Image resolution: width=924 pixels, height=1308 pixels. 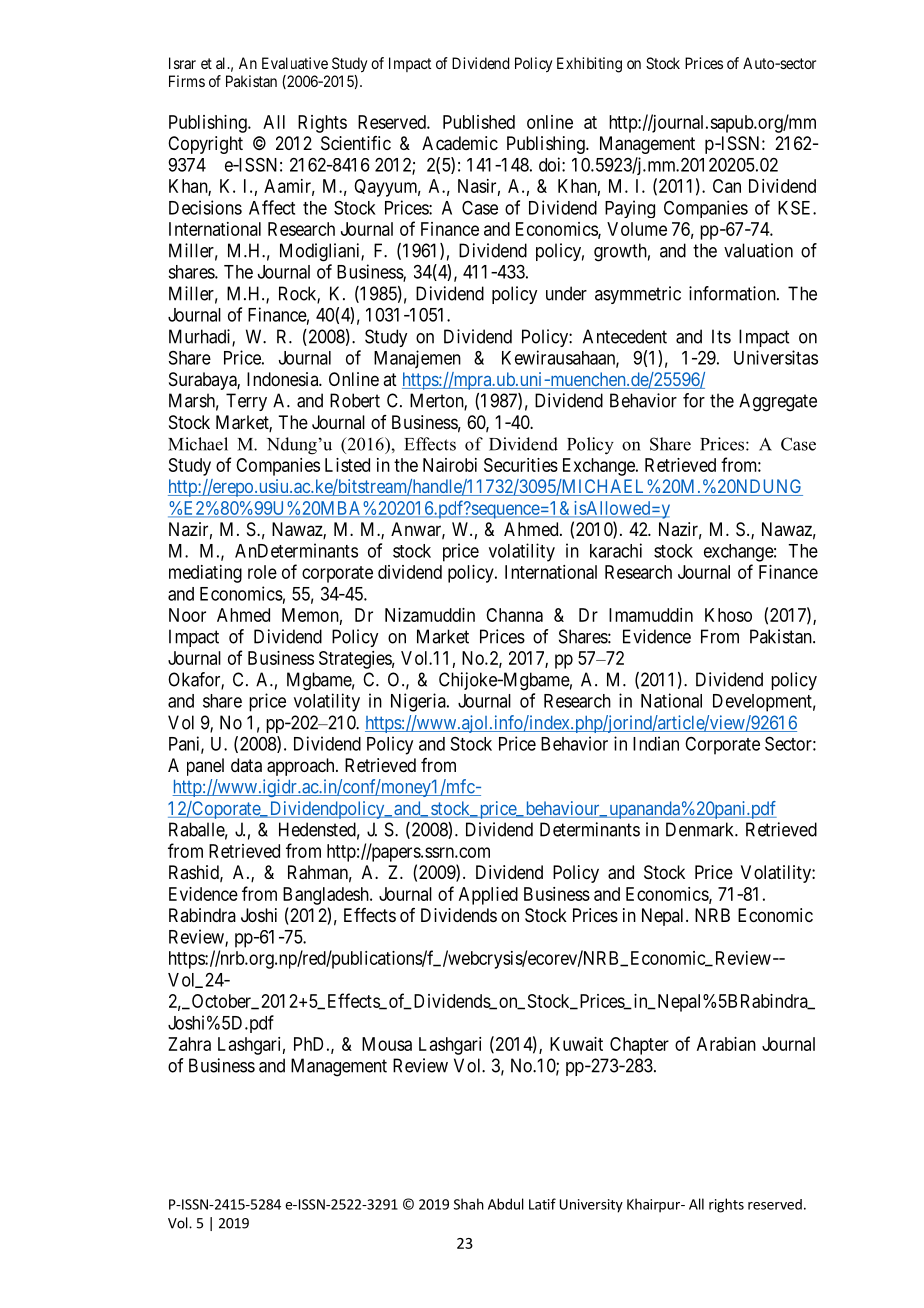 What do you see at coordinates (295, 63) in the document?
I see `Evaluative` at bounding box center [295, 63].
